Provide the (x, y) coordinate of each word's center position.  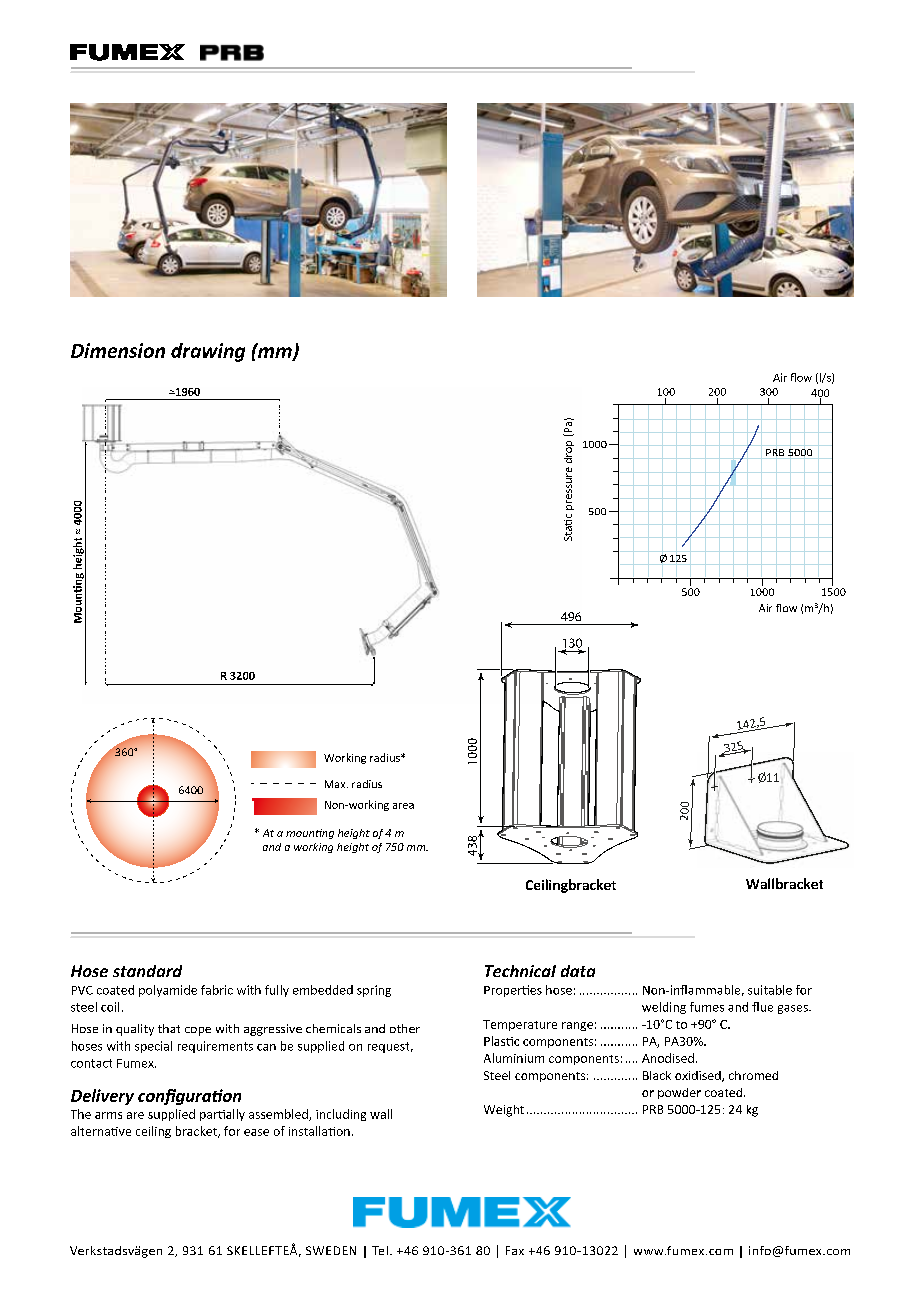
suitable (770, 990)
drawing (208, 352)
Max (336, 784)
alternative (101, 1131)
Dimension (118, 350)
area (403, 806)
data (578, 971)
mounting (310, 834)
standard (147, 971)
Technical (520, 971)
